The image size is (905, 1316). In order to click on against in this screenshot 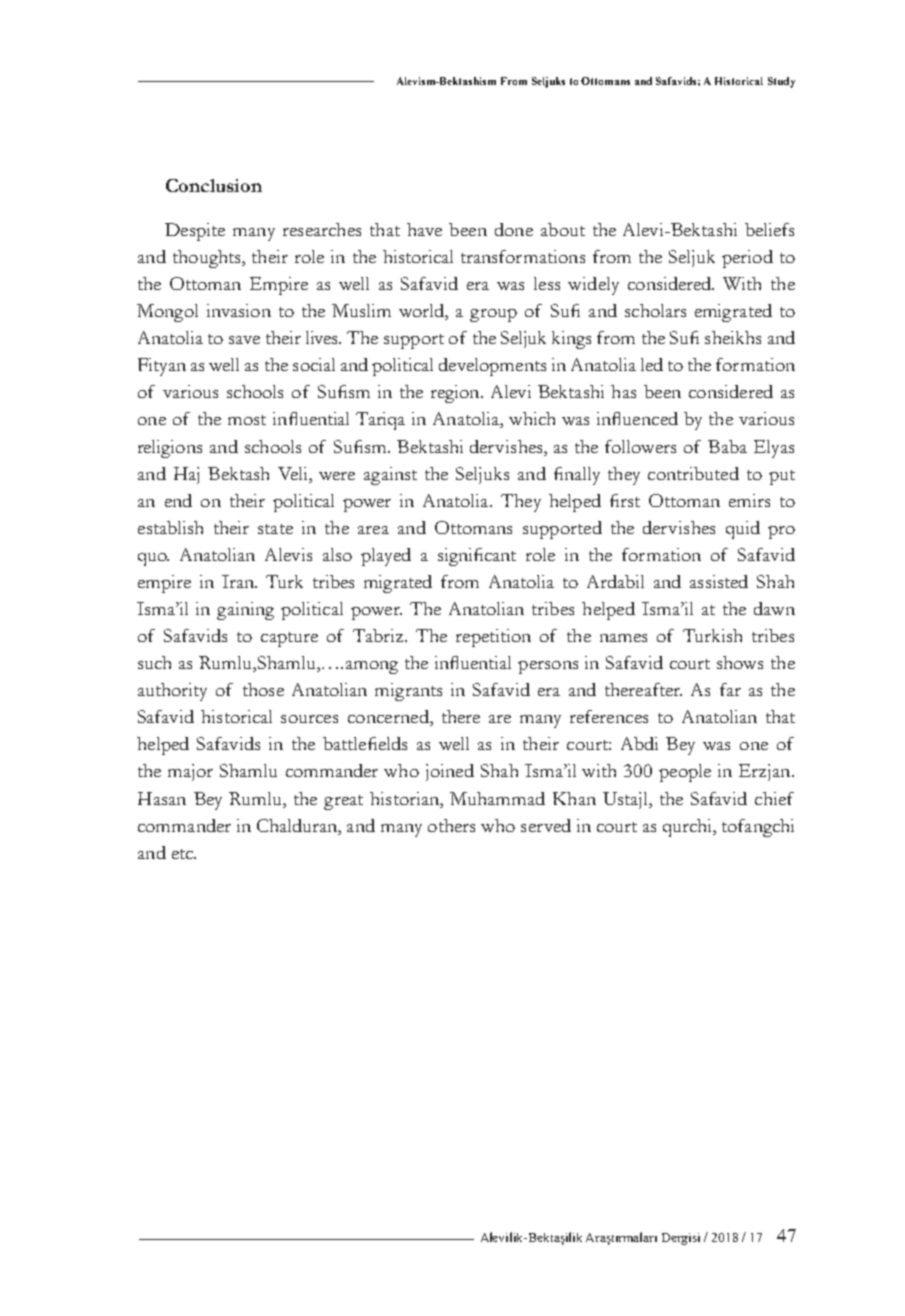, I will do `click(390, 476)`.
